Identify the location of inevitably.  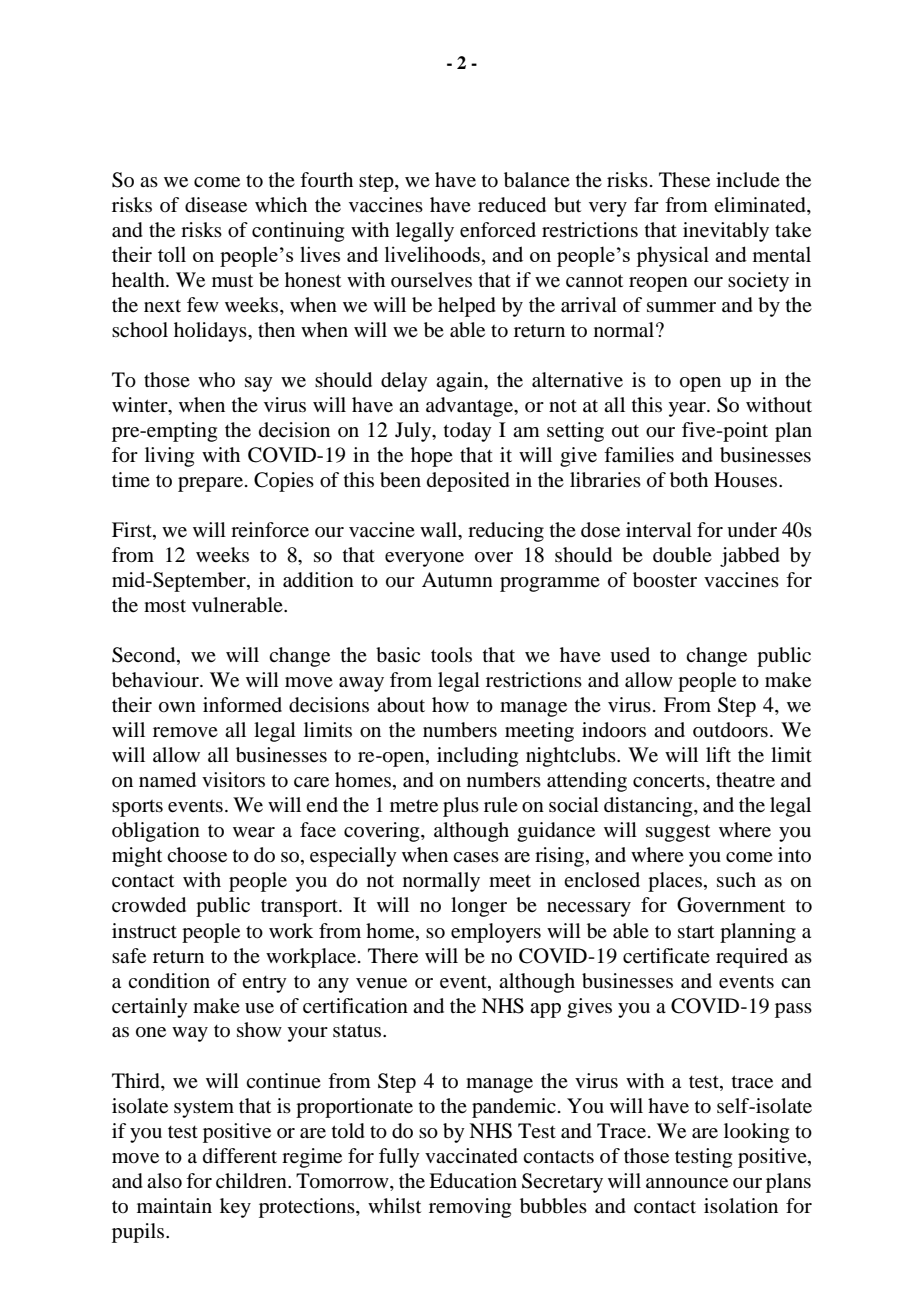
(726, 232).
